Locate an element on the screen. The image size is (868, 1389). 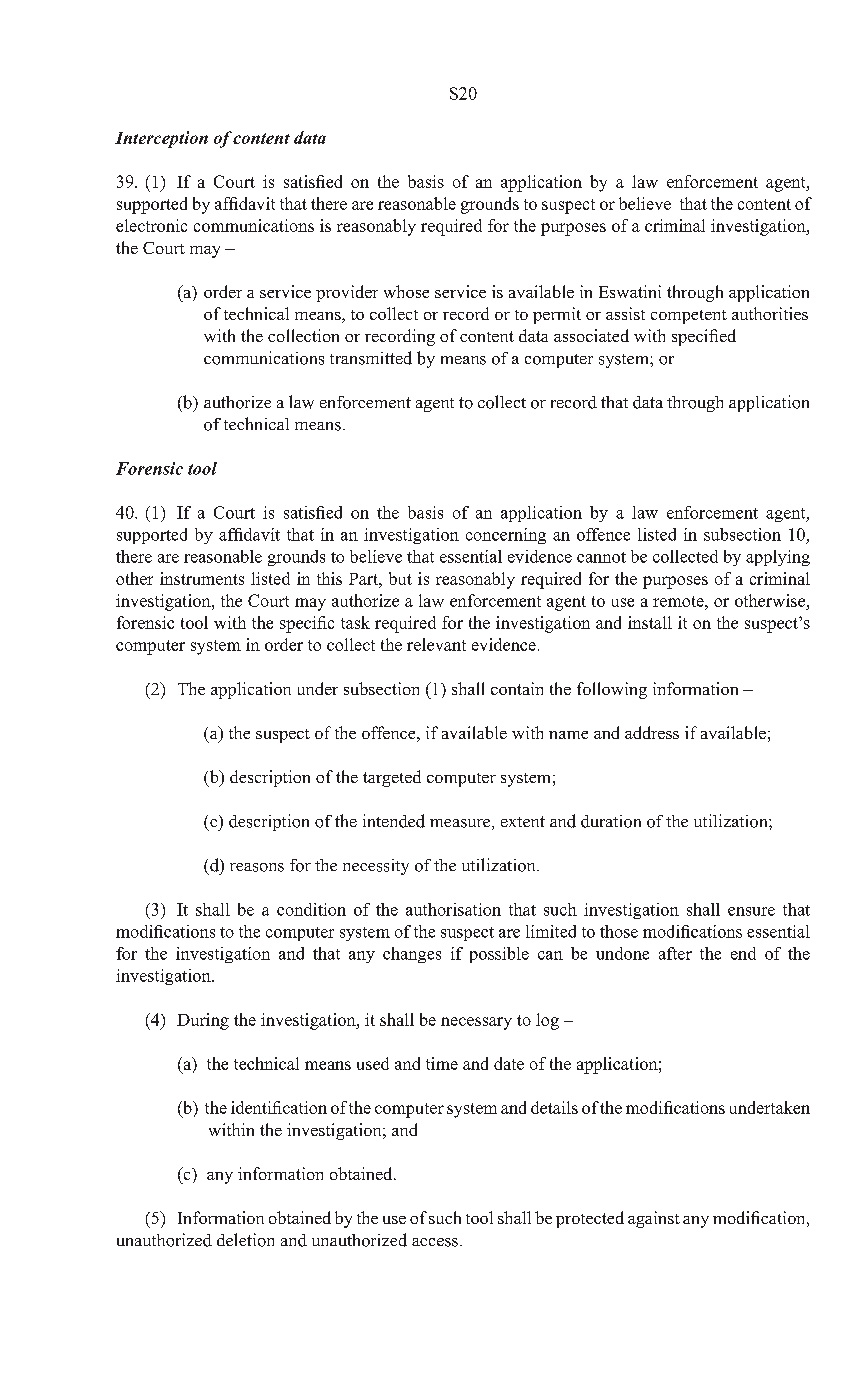
whose is located at coordinates (406, 291).
